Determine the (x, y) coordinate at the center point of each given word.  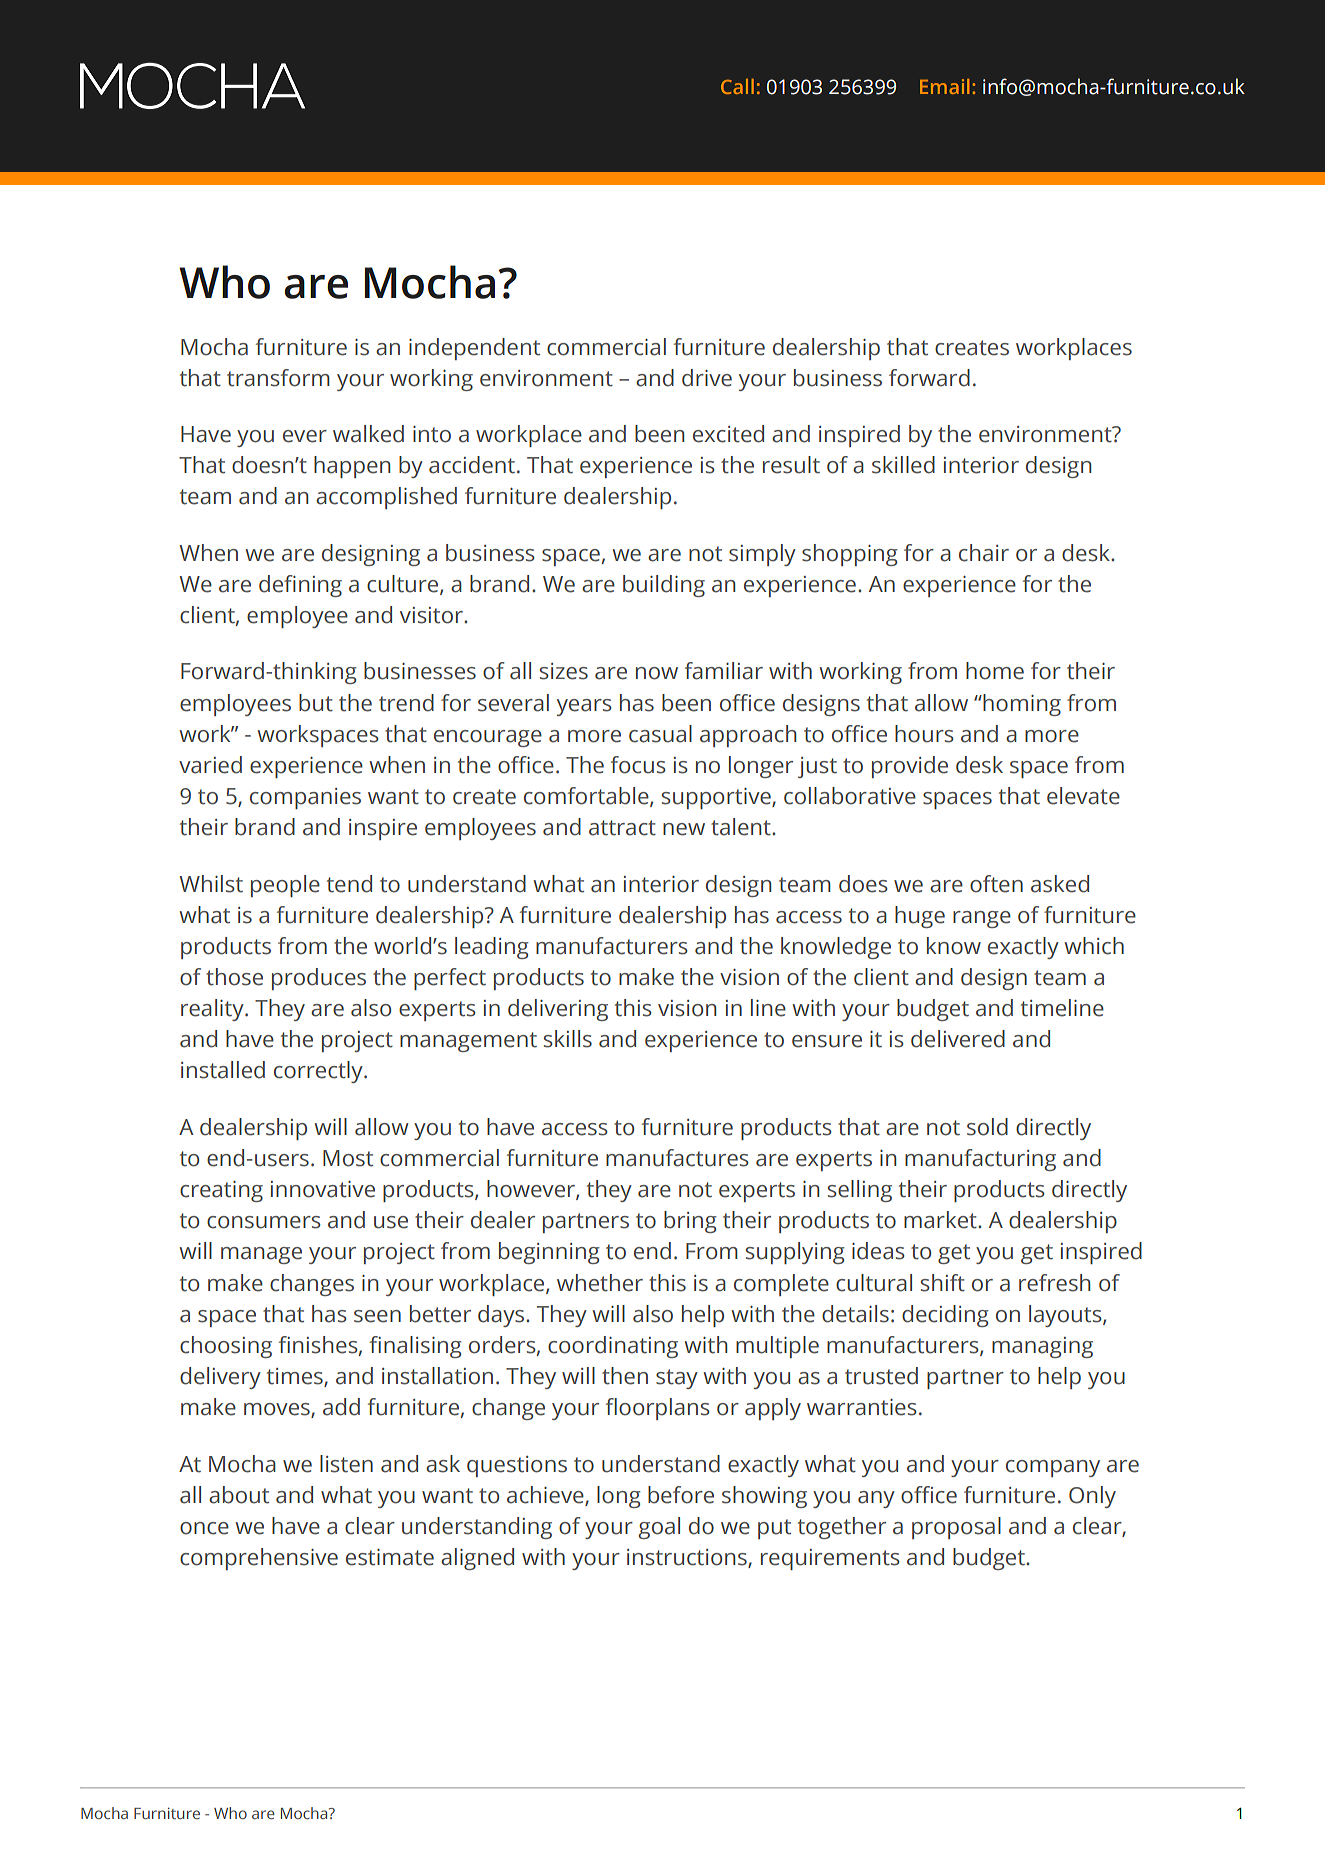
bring (690, 1222)
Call (737, 86)
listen (346, 1464)
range (982, 919)
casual (660, 734)
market (941, 1220)
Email (945, 86)
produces (319, 979)
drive (707, 378)
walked (368, 434)
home (995, 671)
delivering (558, 1010)
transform (278, 378)
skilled (903, 465)
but (316, 703)
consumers (264, 1222)
